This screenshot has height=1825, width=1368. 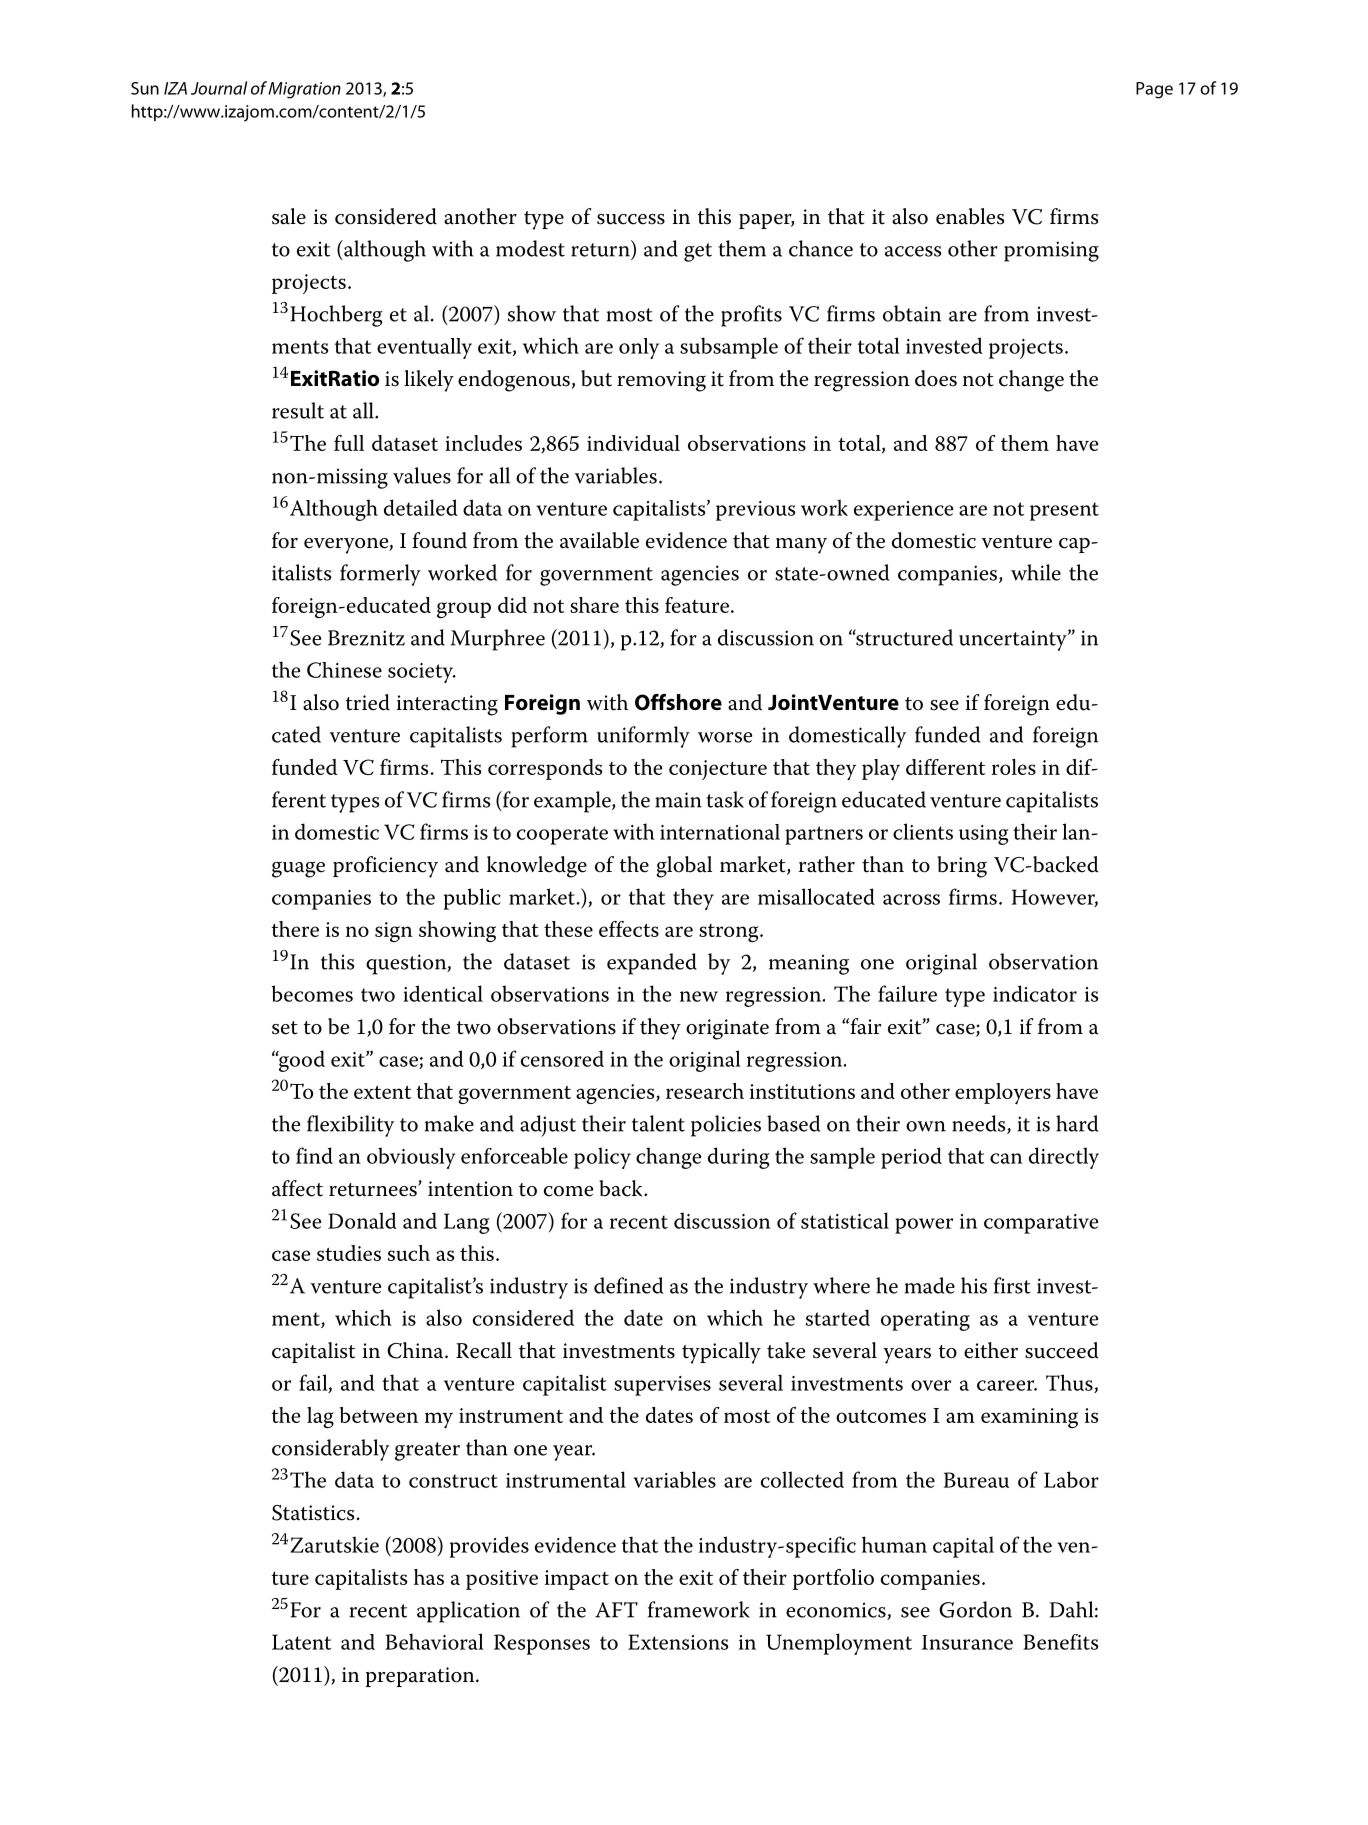 I want to click on there, so click(x=295, y=929).
